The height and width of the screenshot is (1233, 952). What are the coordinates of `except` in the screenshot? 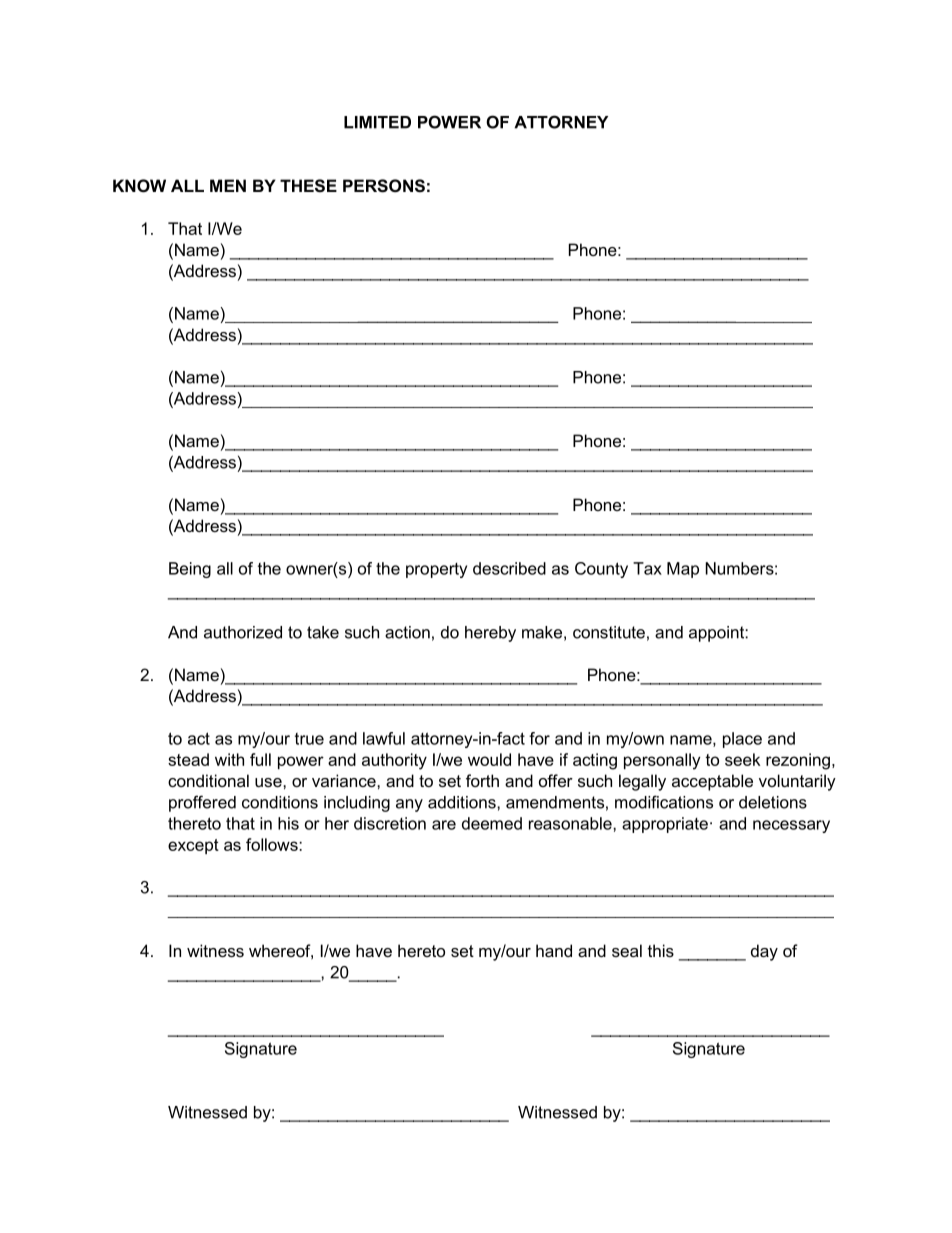 It's located at (193, 846).
